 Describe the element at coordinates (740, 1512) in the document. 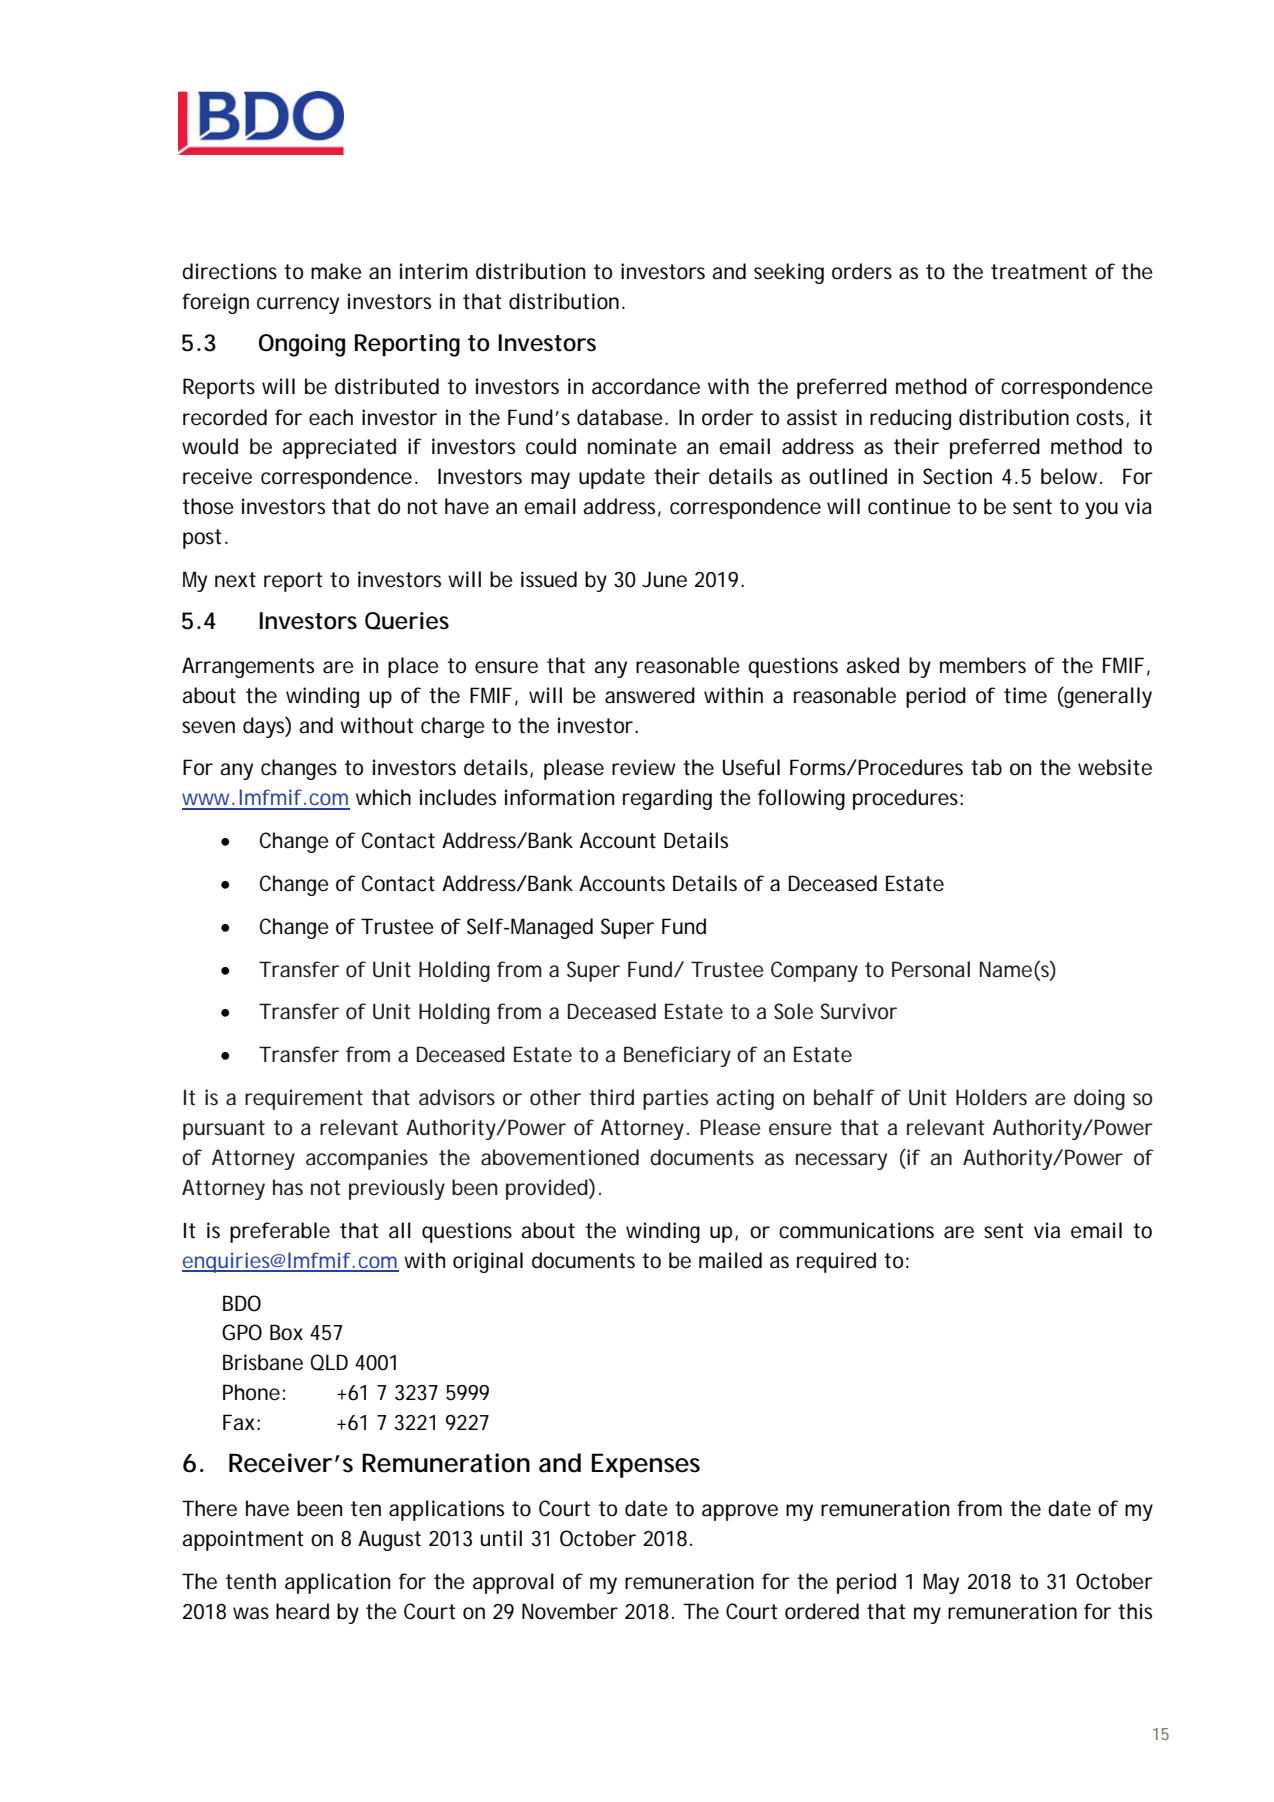

I see `approve` at that location.
